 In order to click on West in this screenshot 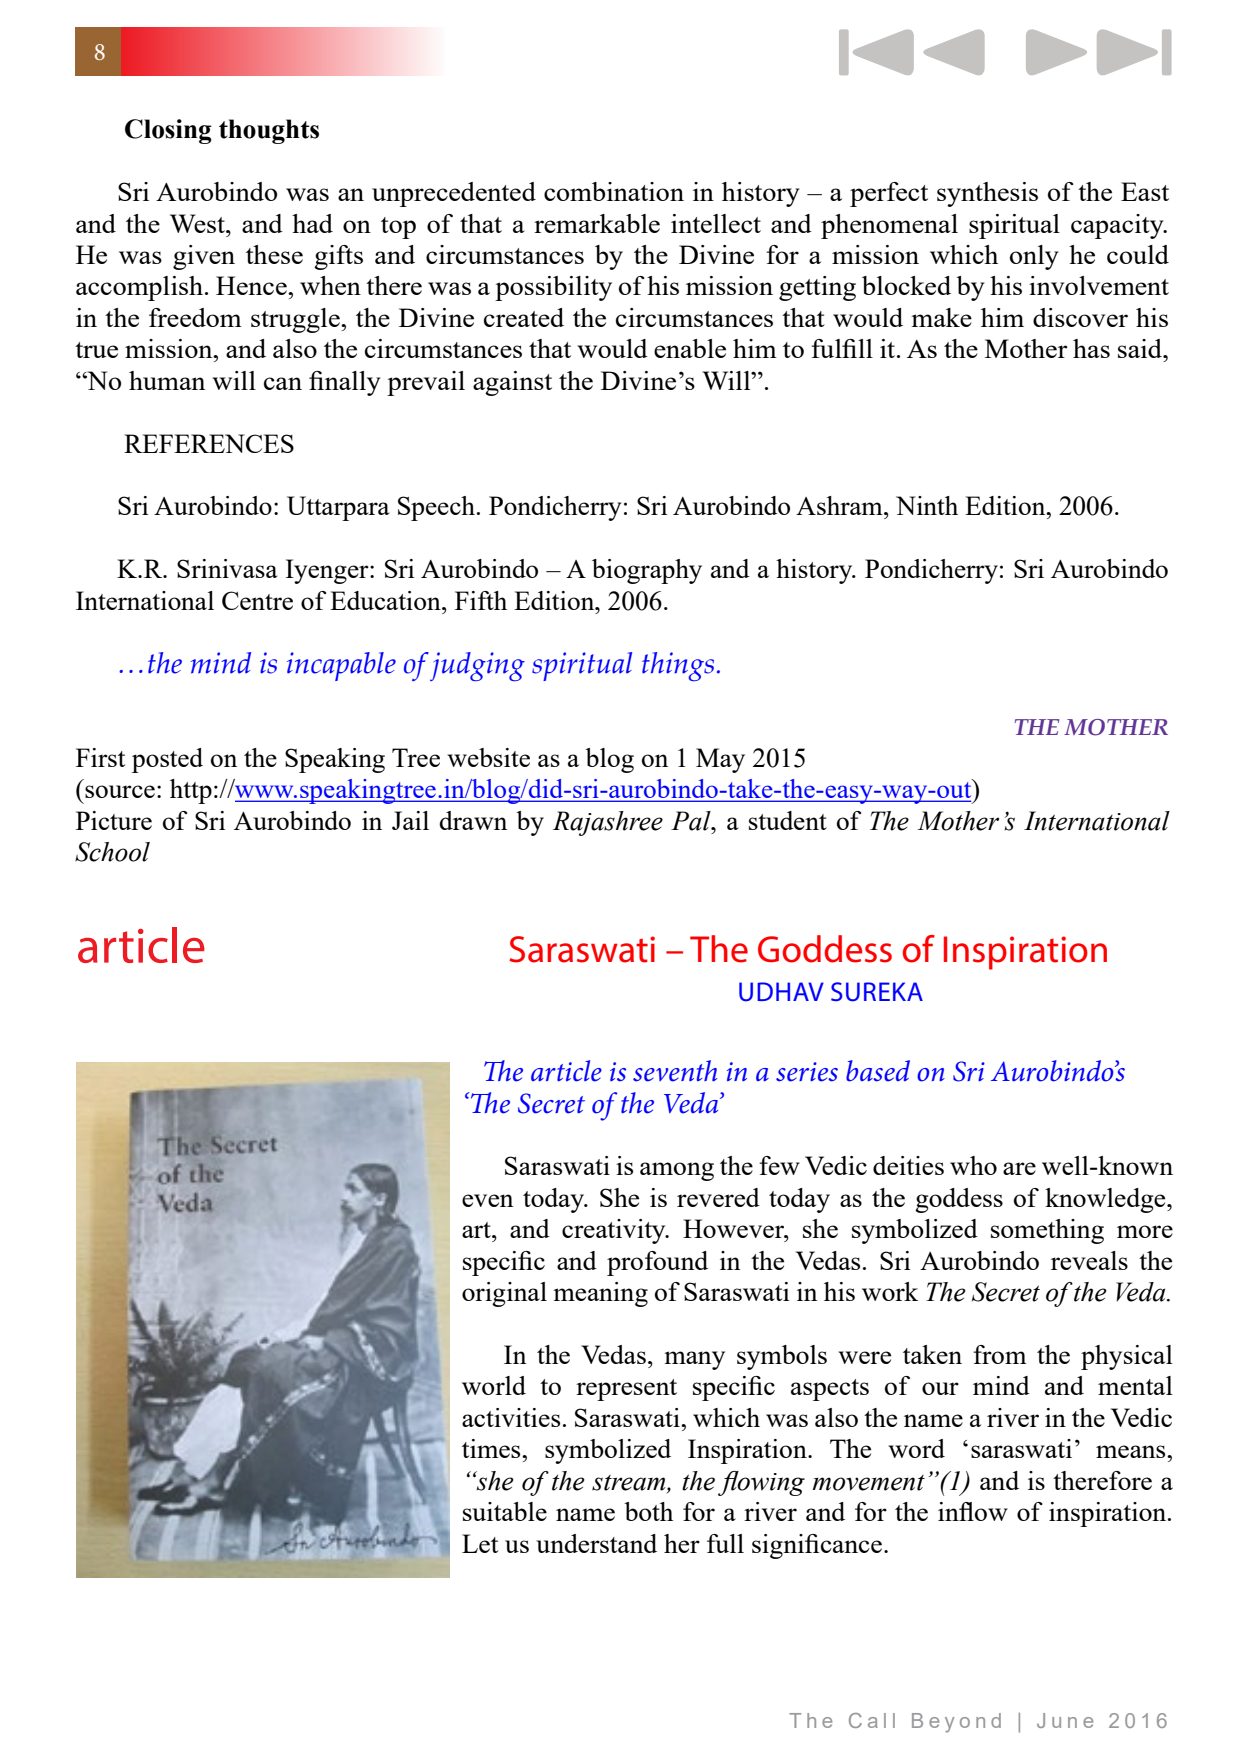, I will do `click(198, 223)`.
